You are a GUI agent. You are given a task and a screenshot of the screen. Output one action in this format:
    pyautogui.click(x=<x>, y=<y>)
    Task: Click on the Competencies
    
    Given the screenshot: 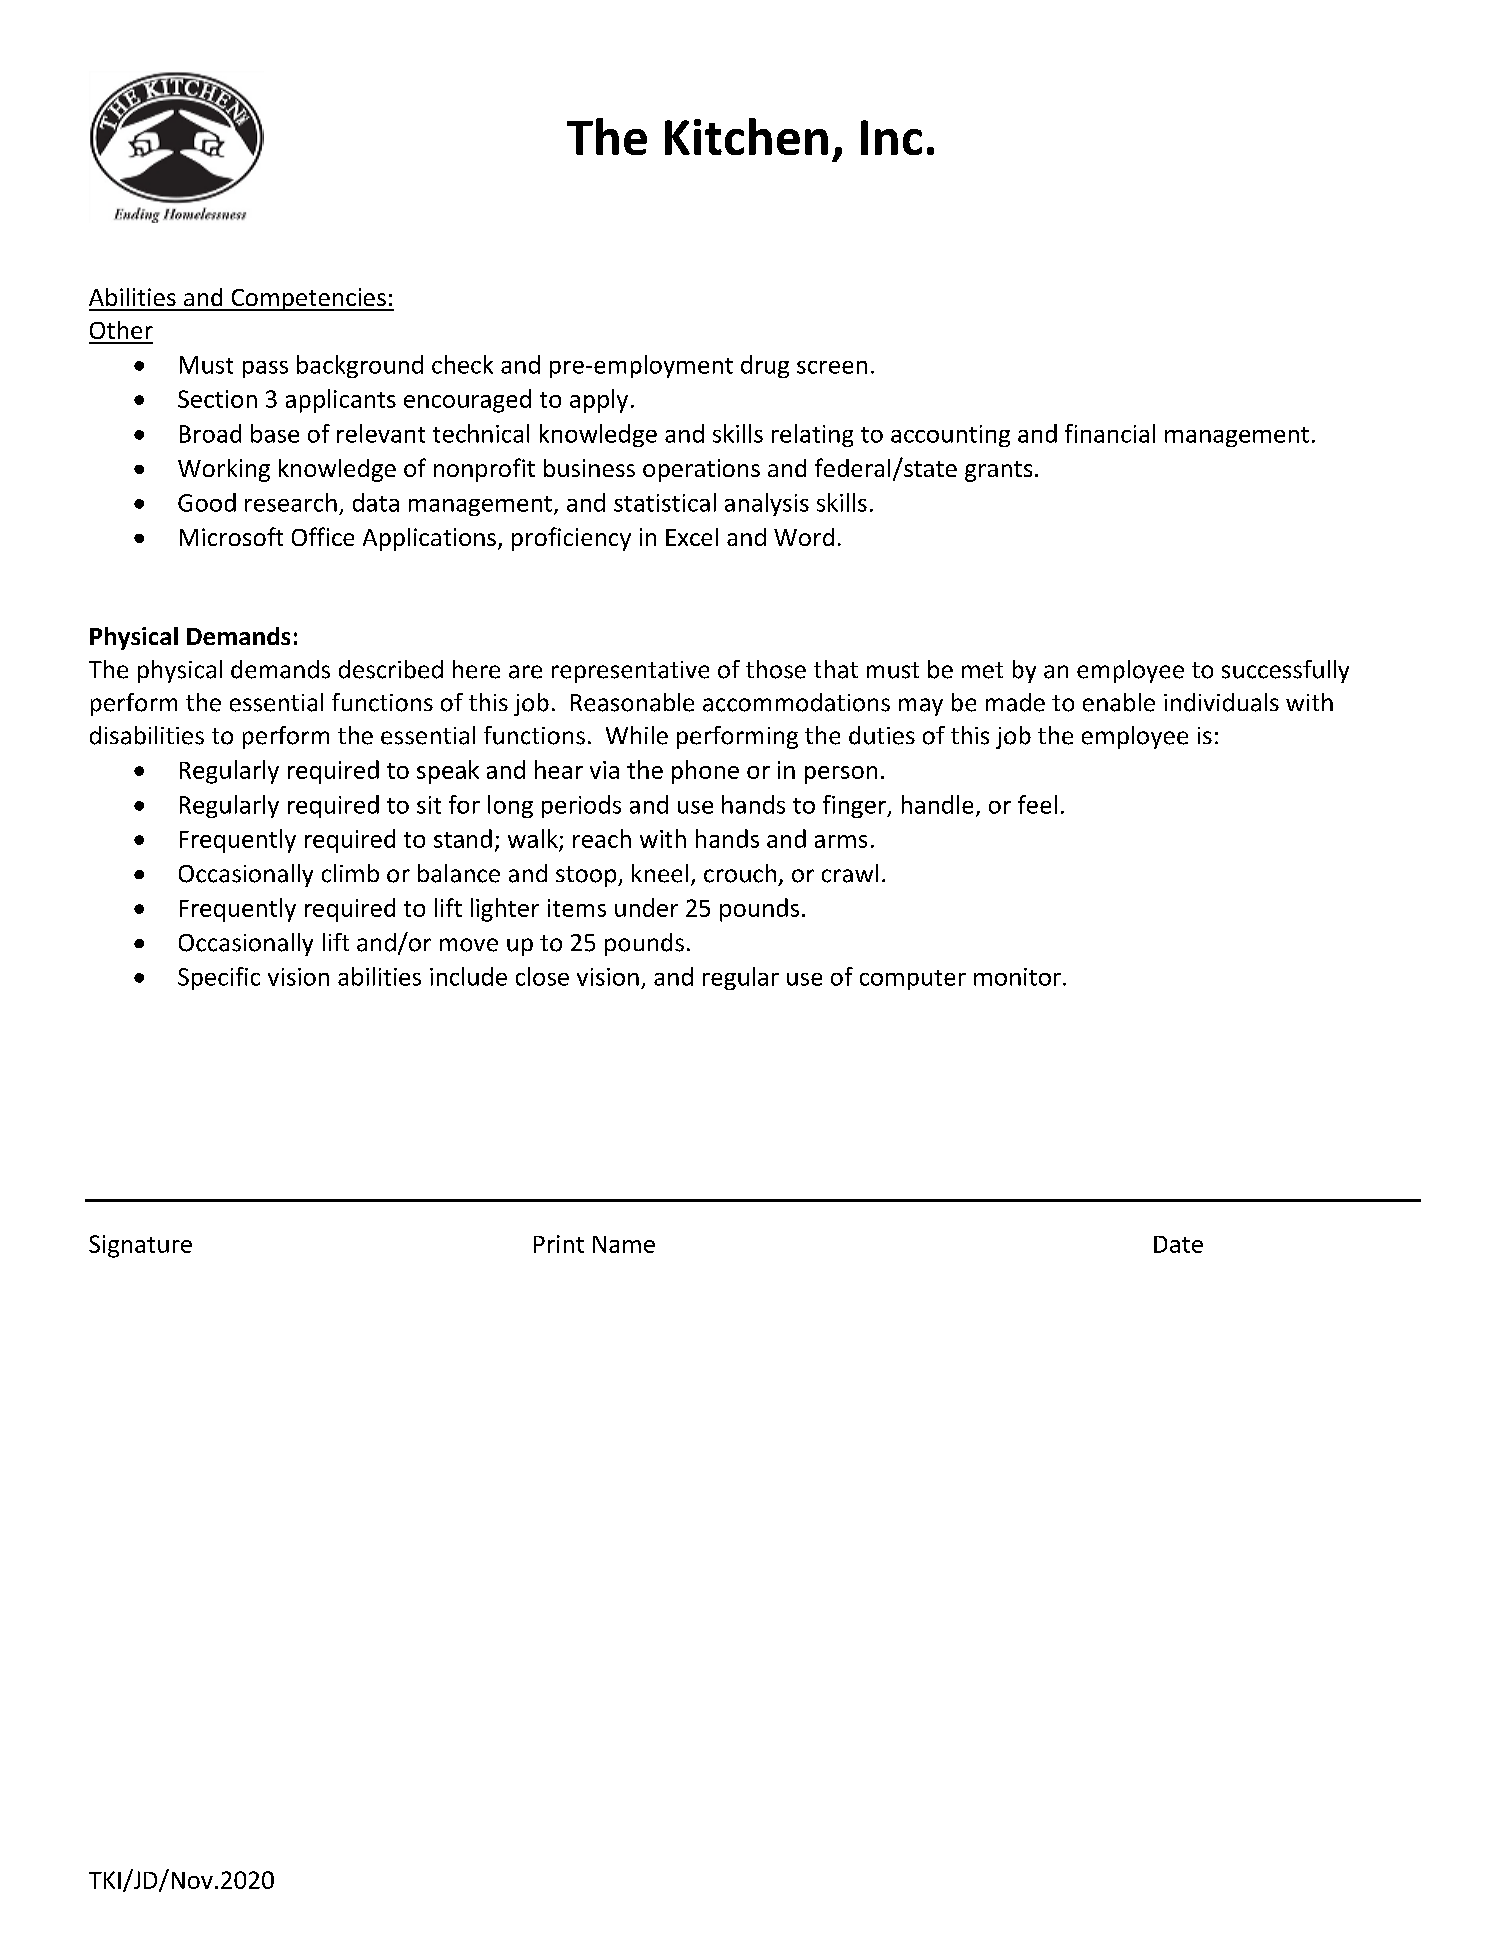 What is the action you would take?
    pyautogui.click(x=308, y=299)
